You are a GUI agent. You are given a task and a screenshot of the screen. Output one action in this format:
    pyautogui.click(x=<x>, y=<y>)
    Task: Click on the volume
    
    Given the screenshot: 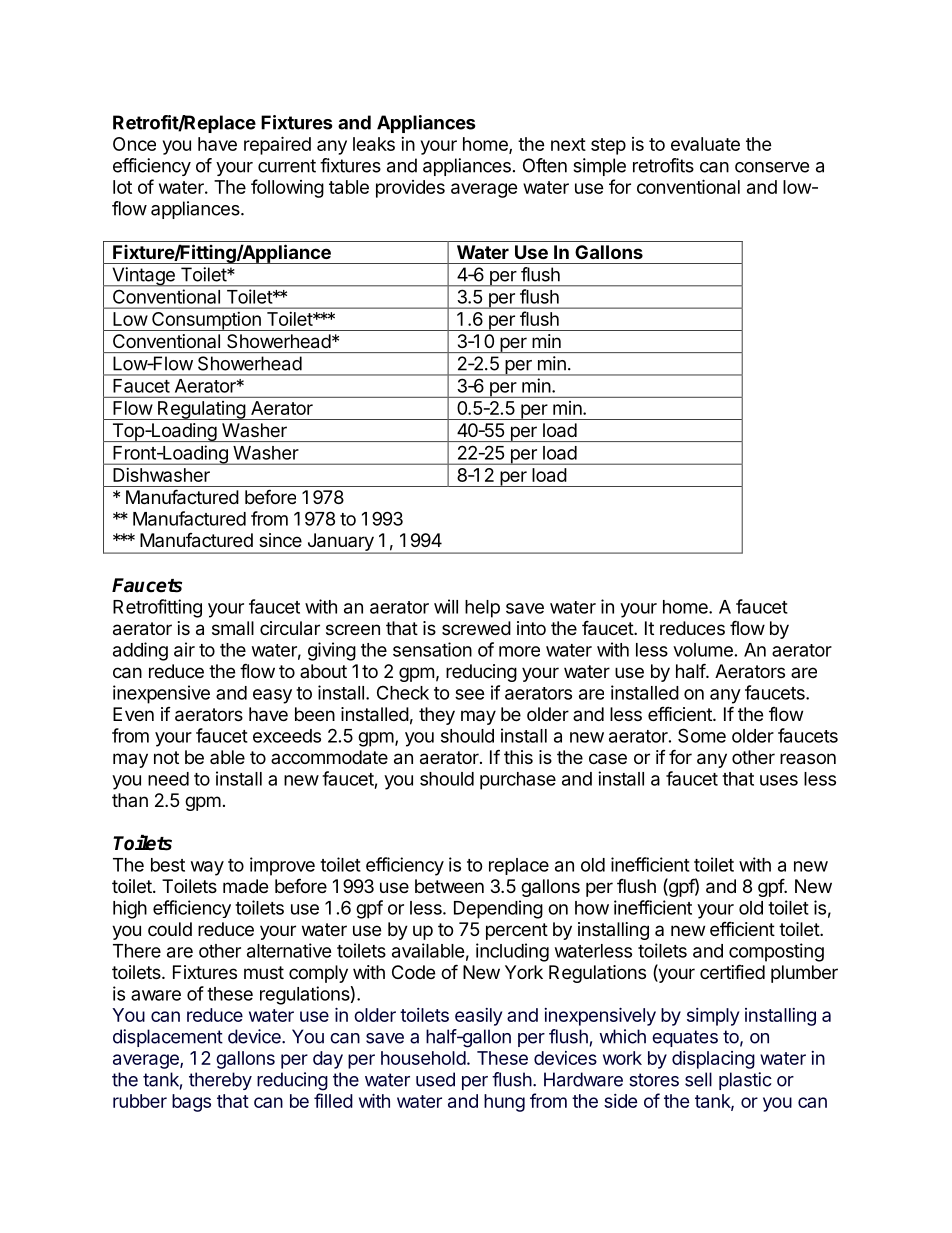 What is the action you would take?
    pyautogui.click(x=703, y=650)
